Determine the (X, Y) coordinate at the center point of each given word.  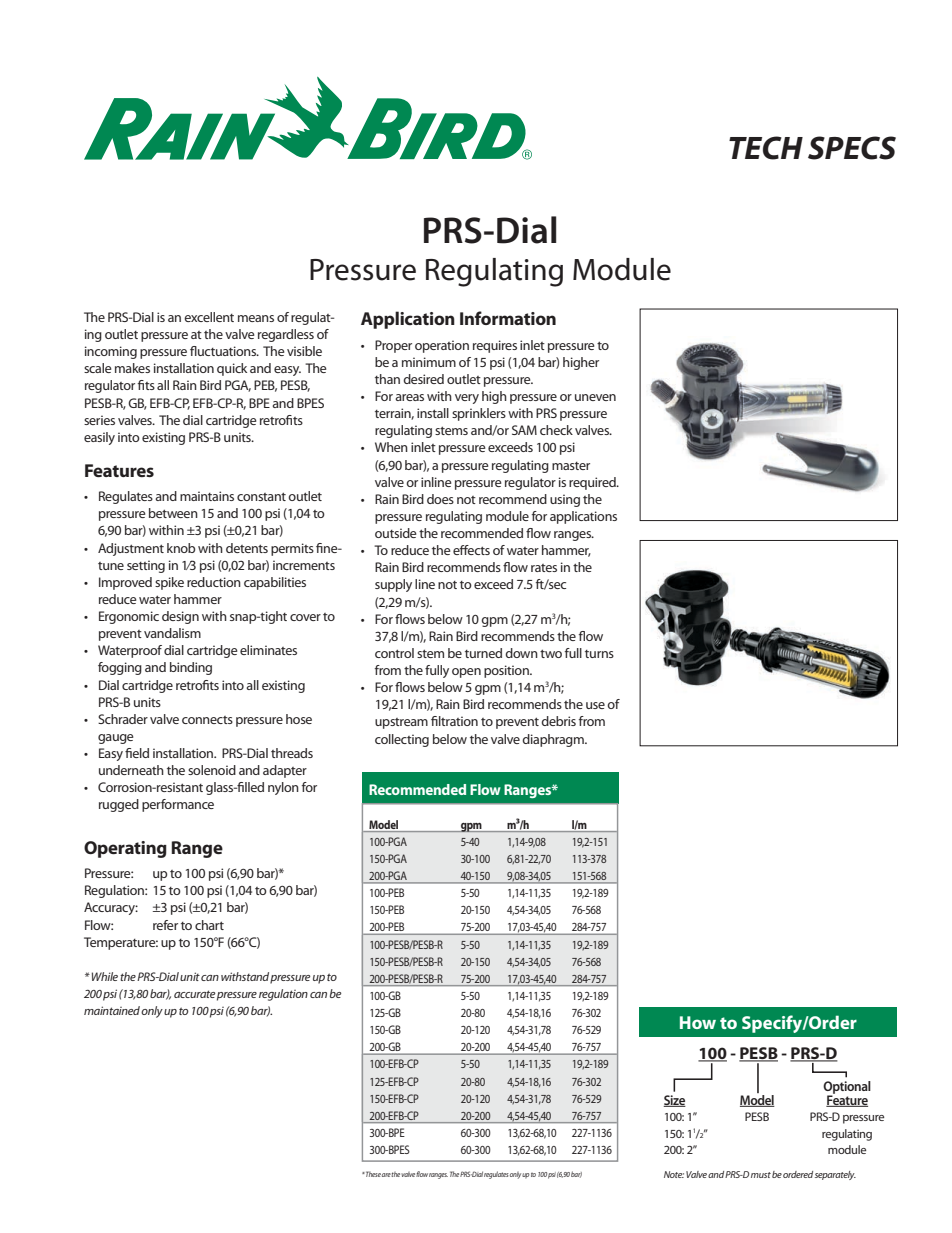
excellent (209, 317)
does (440, 499)
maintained (113, 1010)
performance (178, 805)
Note (674, 1174)
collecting (402, 740)
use (595, 705)
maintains (207, 496)
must (761, 1175)
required (593, 483)
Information (508, 318)
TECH (766, 148)
